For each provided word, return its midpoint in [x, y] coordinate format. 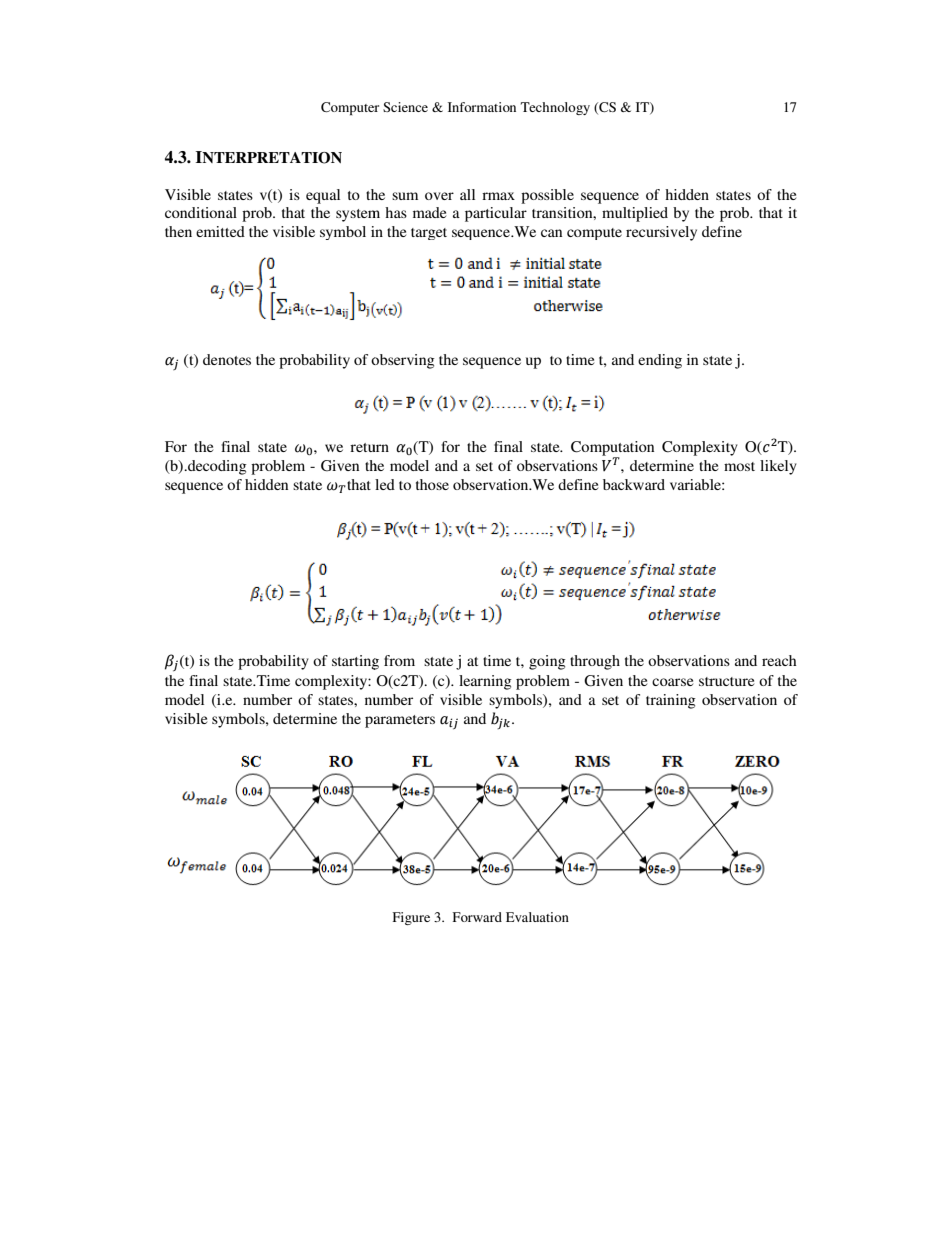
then [178, 231]
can [551, 233]
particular [496, 214]
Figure [411, 918]
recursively [661, 233]
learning [485, 682]
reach [779, 660]
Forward [477, 917]
